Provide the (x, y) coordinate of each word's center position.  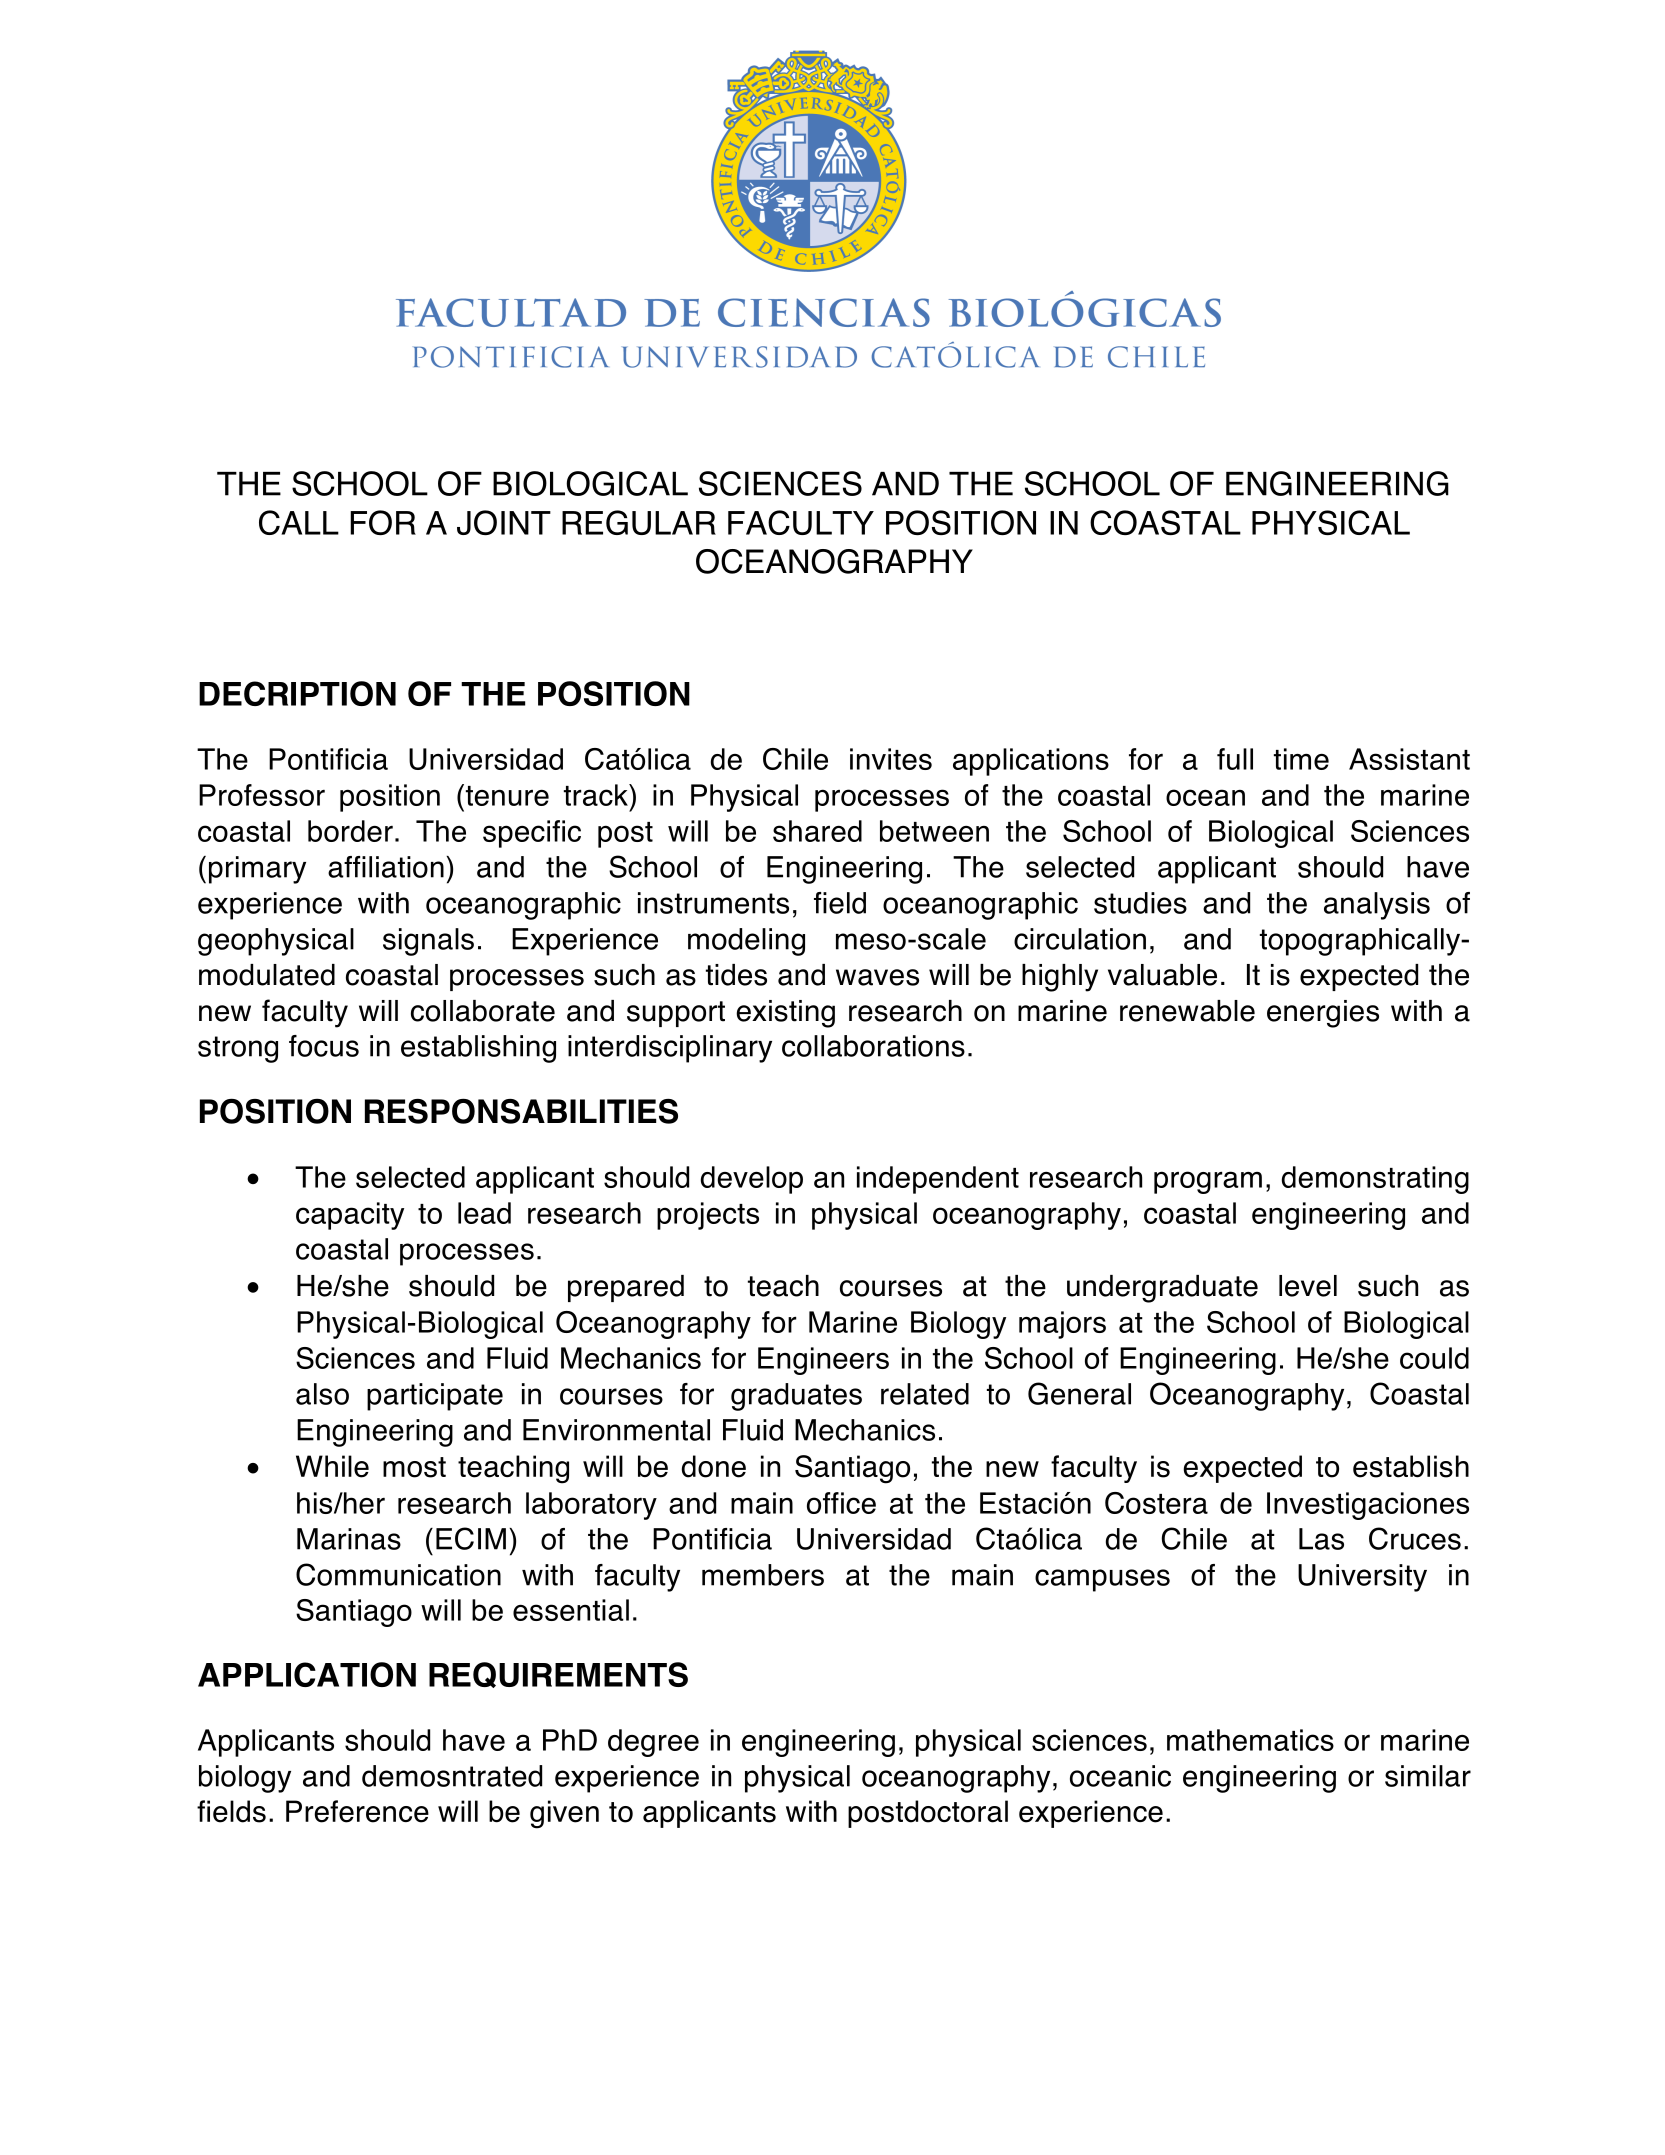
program (1208, 1182)
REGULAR (639, 522)
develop (752, 1180)
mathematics (1250, 1740)
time (1301, 759)
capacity (350, 1216)
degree (653, 1743)
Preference (357, 1811)
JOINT (504, 522)
